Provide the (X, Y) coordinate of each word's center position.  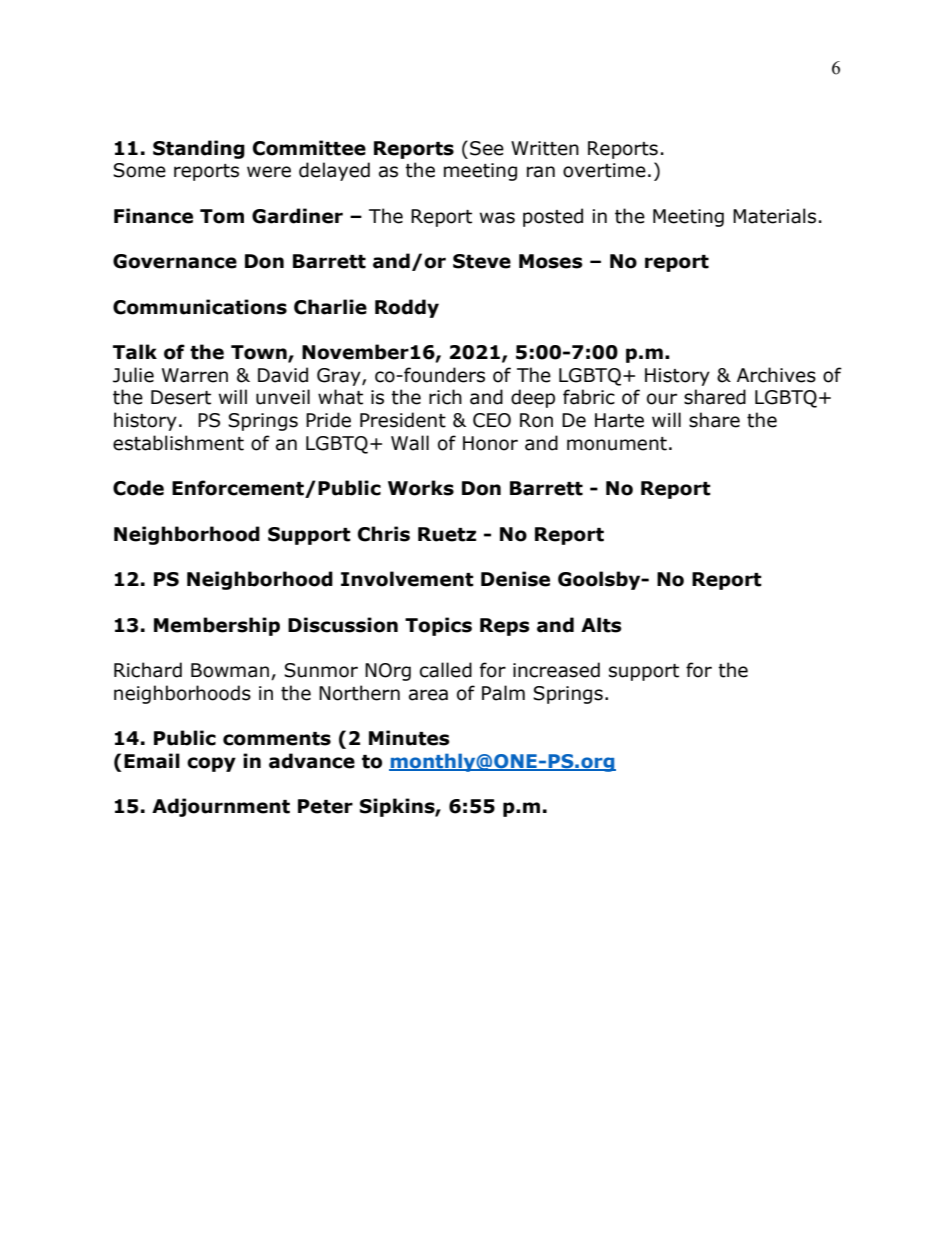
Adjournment (221, 807)
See (487, 148)
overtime (604, 170)
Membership (217, 626)
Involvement (407, 579)
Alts (601, 625)
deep (533, 398)
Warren (195, 375)
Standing (199, 149)
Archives (776, 375)
